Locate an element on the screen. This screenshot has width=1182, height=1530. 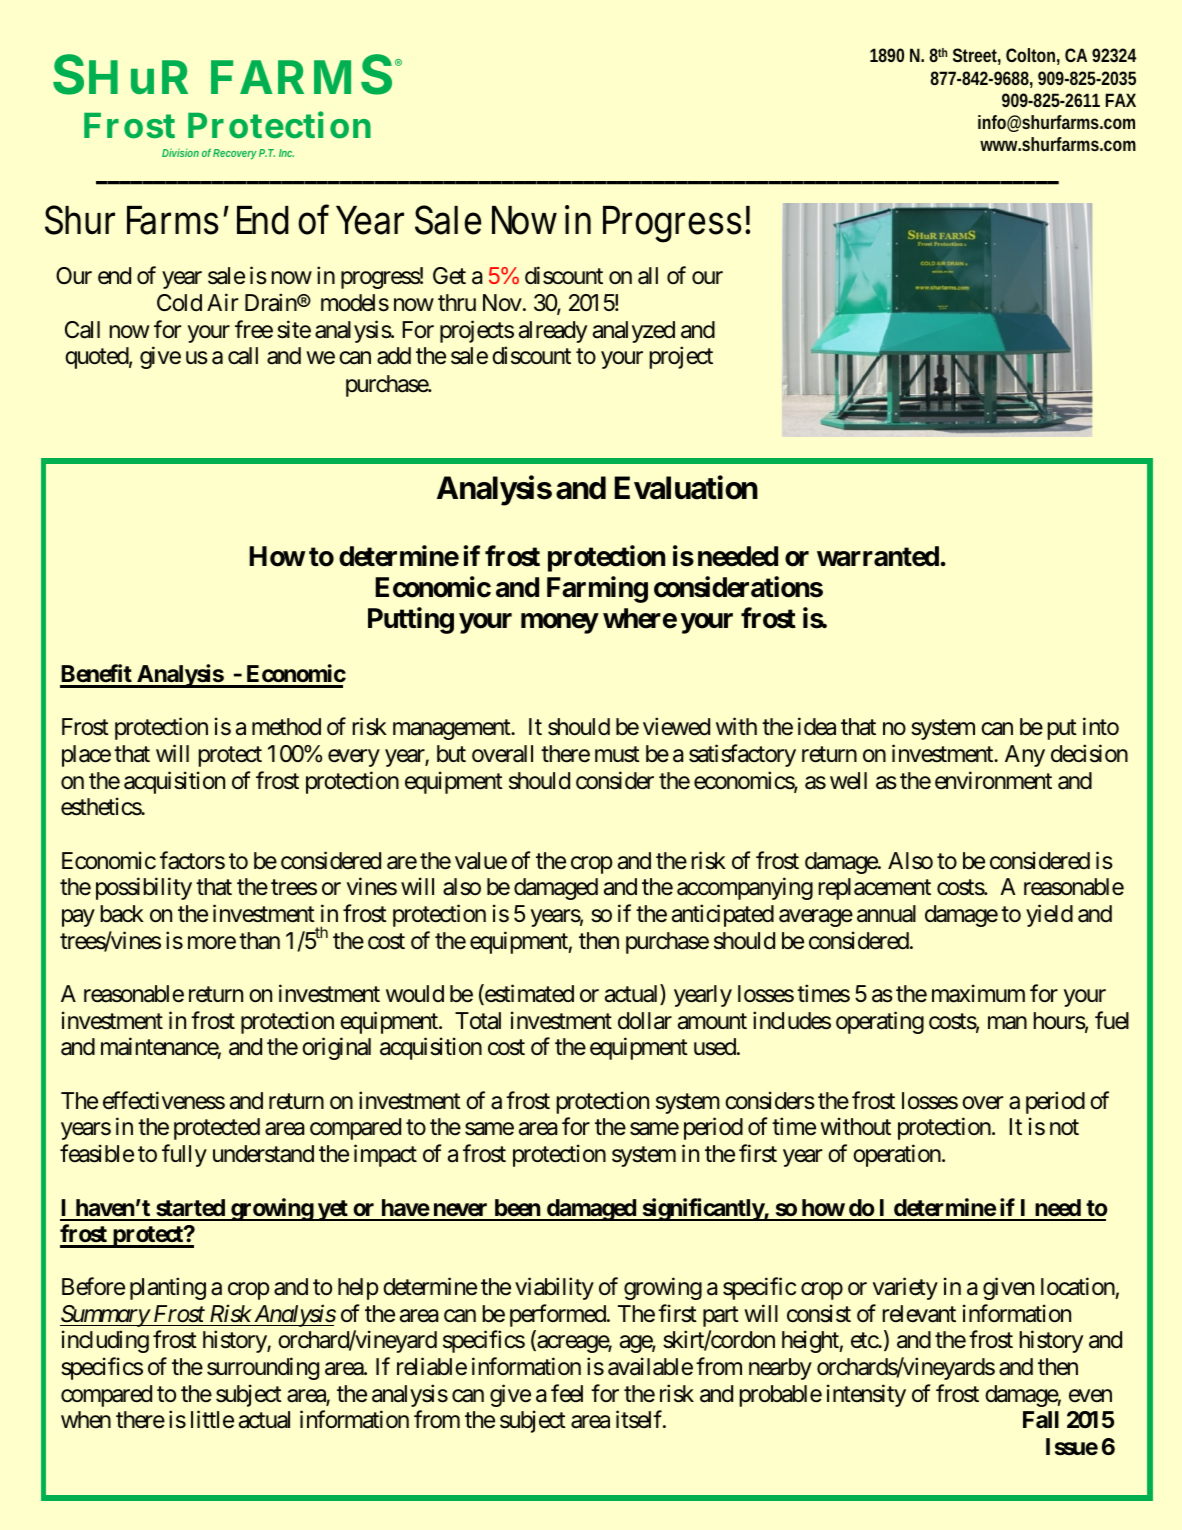
method is located at coordinates (286, 726).
